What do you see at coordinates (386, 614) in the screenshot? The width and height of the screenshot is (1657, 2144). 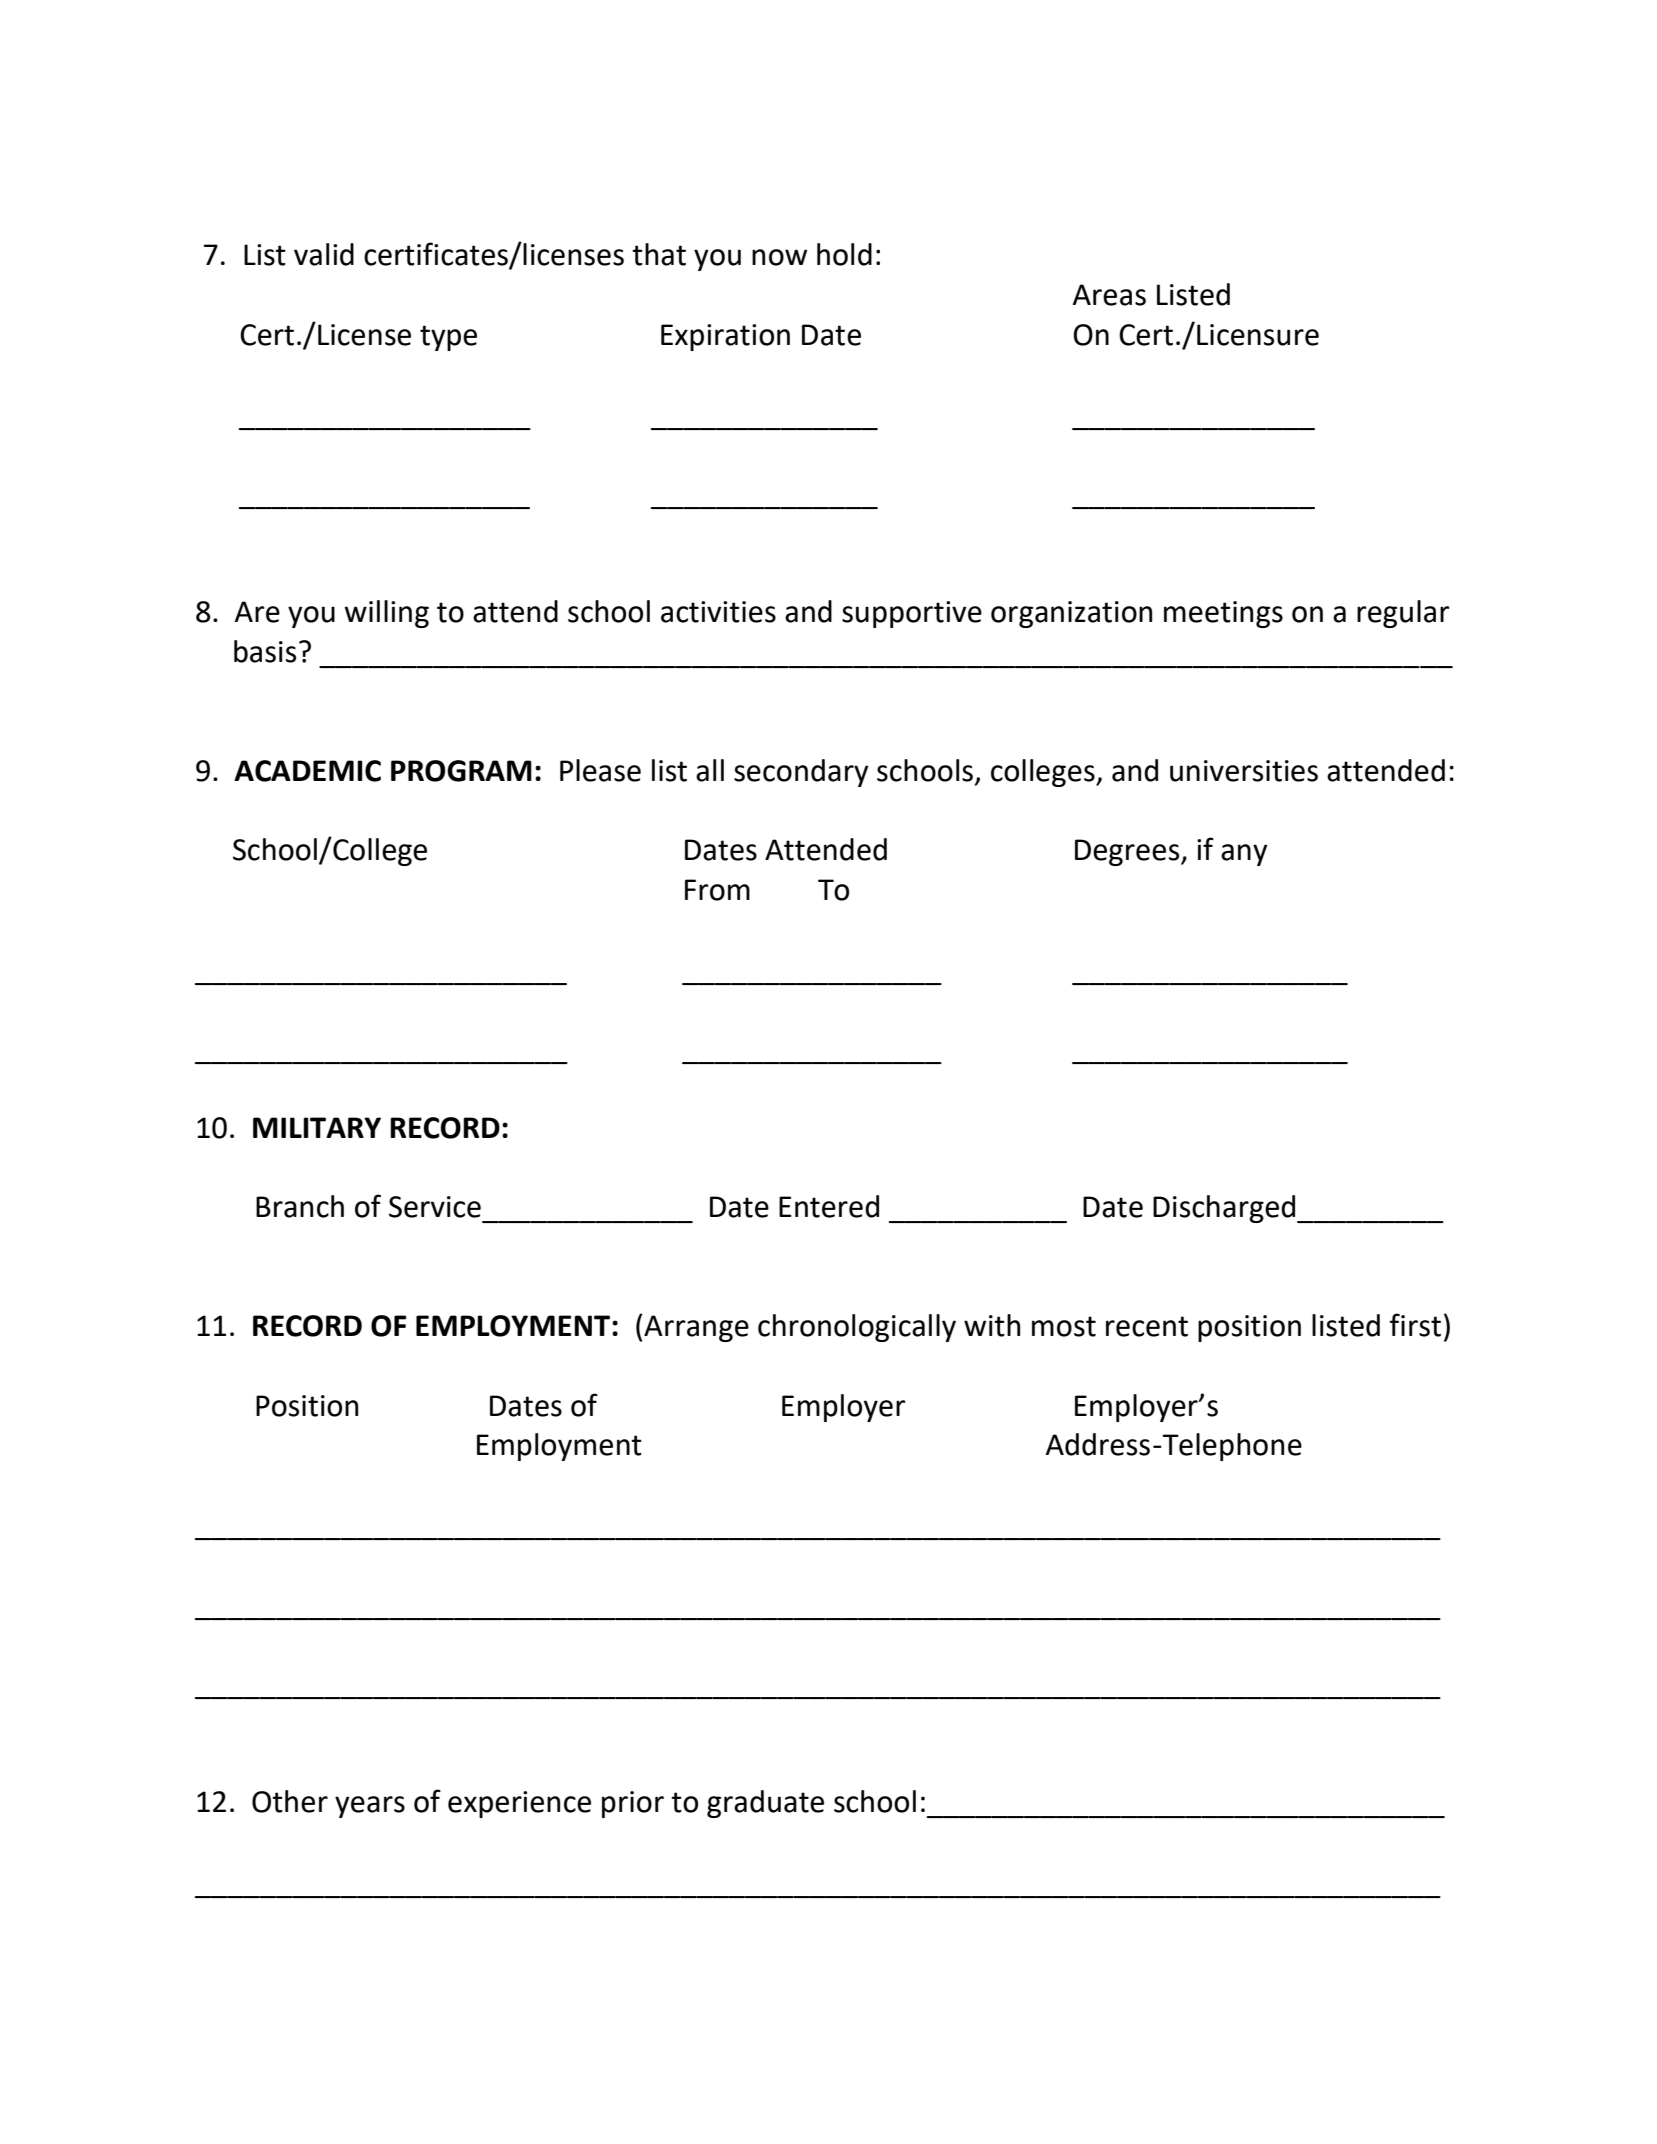 I see `willing` at bounding box center [386, 614].
